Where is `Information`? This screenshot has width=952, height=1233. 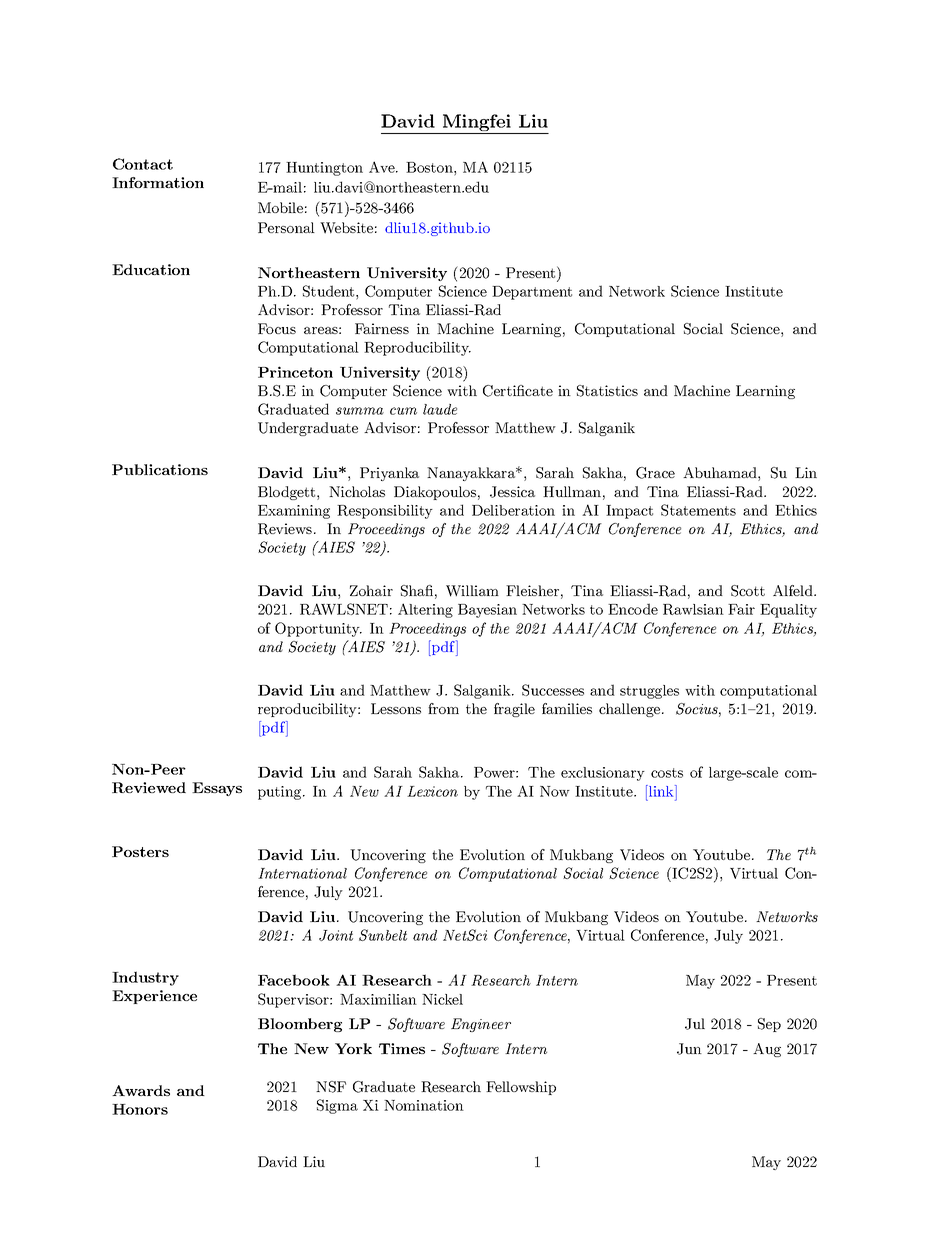
Information is located at coordinates (158, 182).
